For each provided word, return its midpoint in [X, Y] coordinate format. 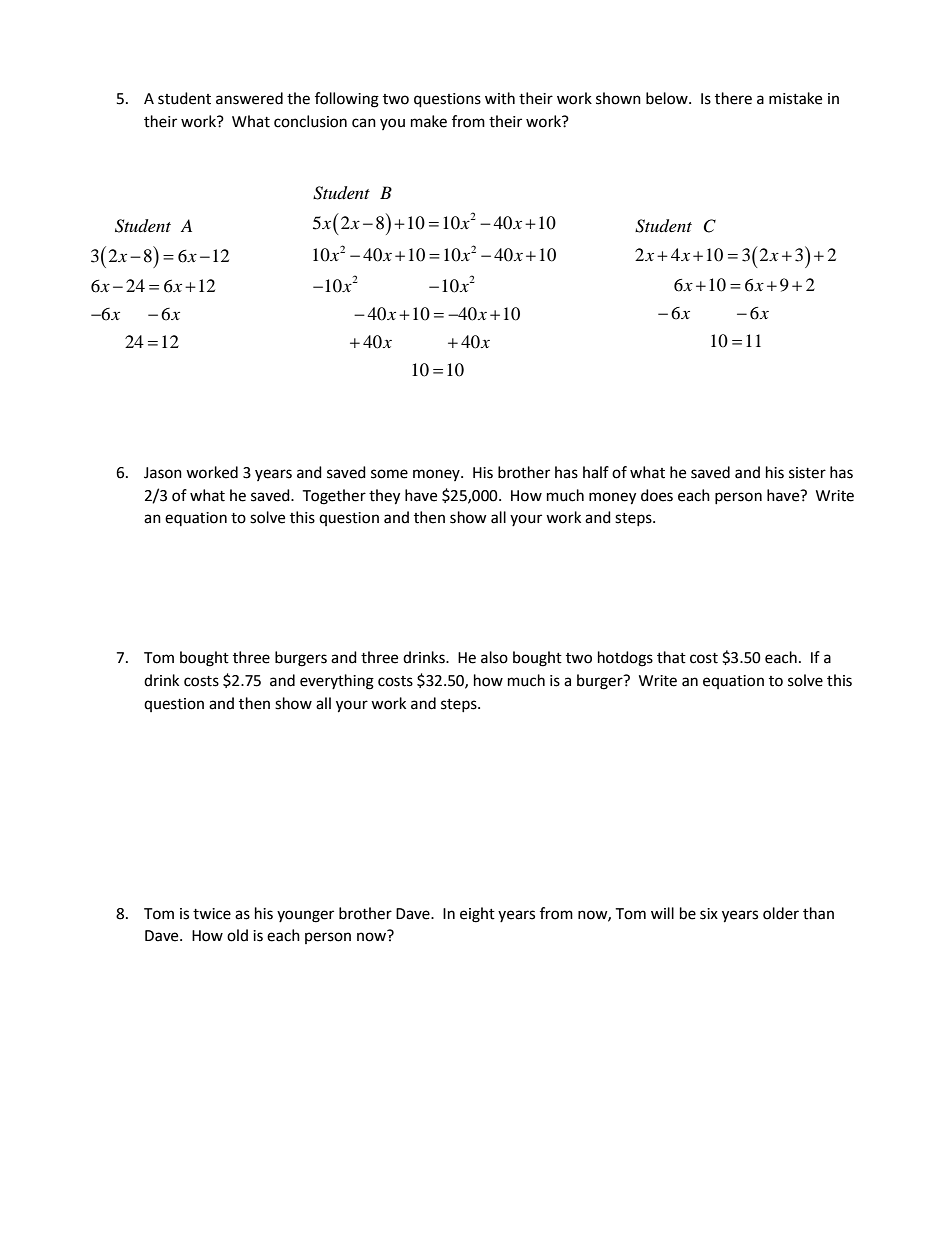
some [389, 474]
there [733, 98]
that [671, 657]
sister [807, 473]
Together [334, 497]
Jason [163, 473]
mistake [795, 98]
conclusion [310, 121]
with [500, 98]
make [429, 121]
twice [212, 914]
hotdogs [625, 659]
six [709, 914]
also [494, 657]
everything [337, 682]
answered [249, 98]
